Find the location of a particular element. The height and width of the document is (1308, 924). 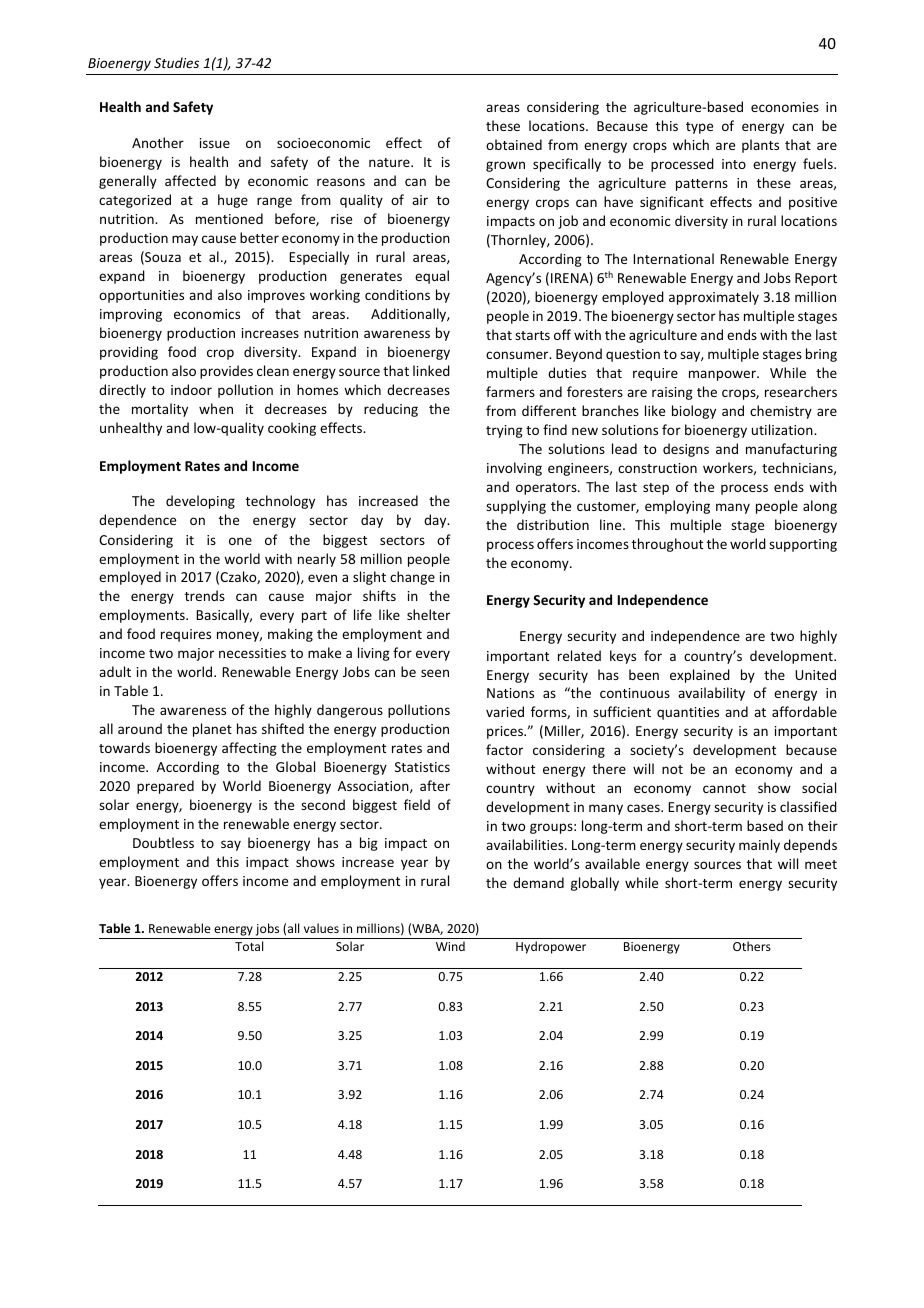

availability is located at coordinates (711, 694).
